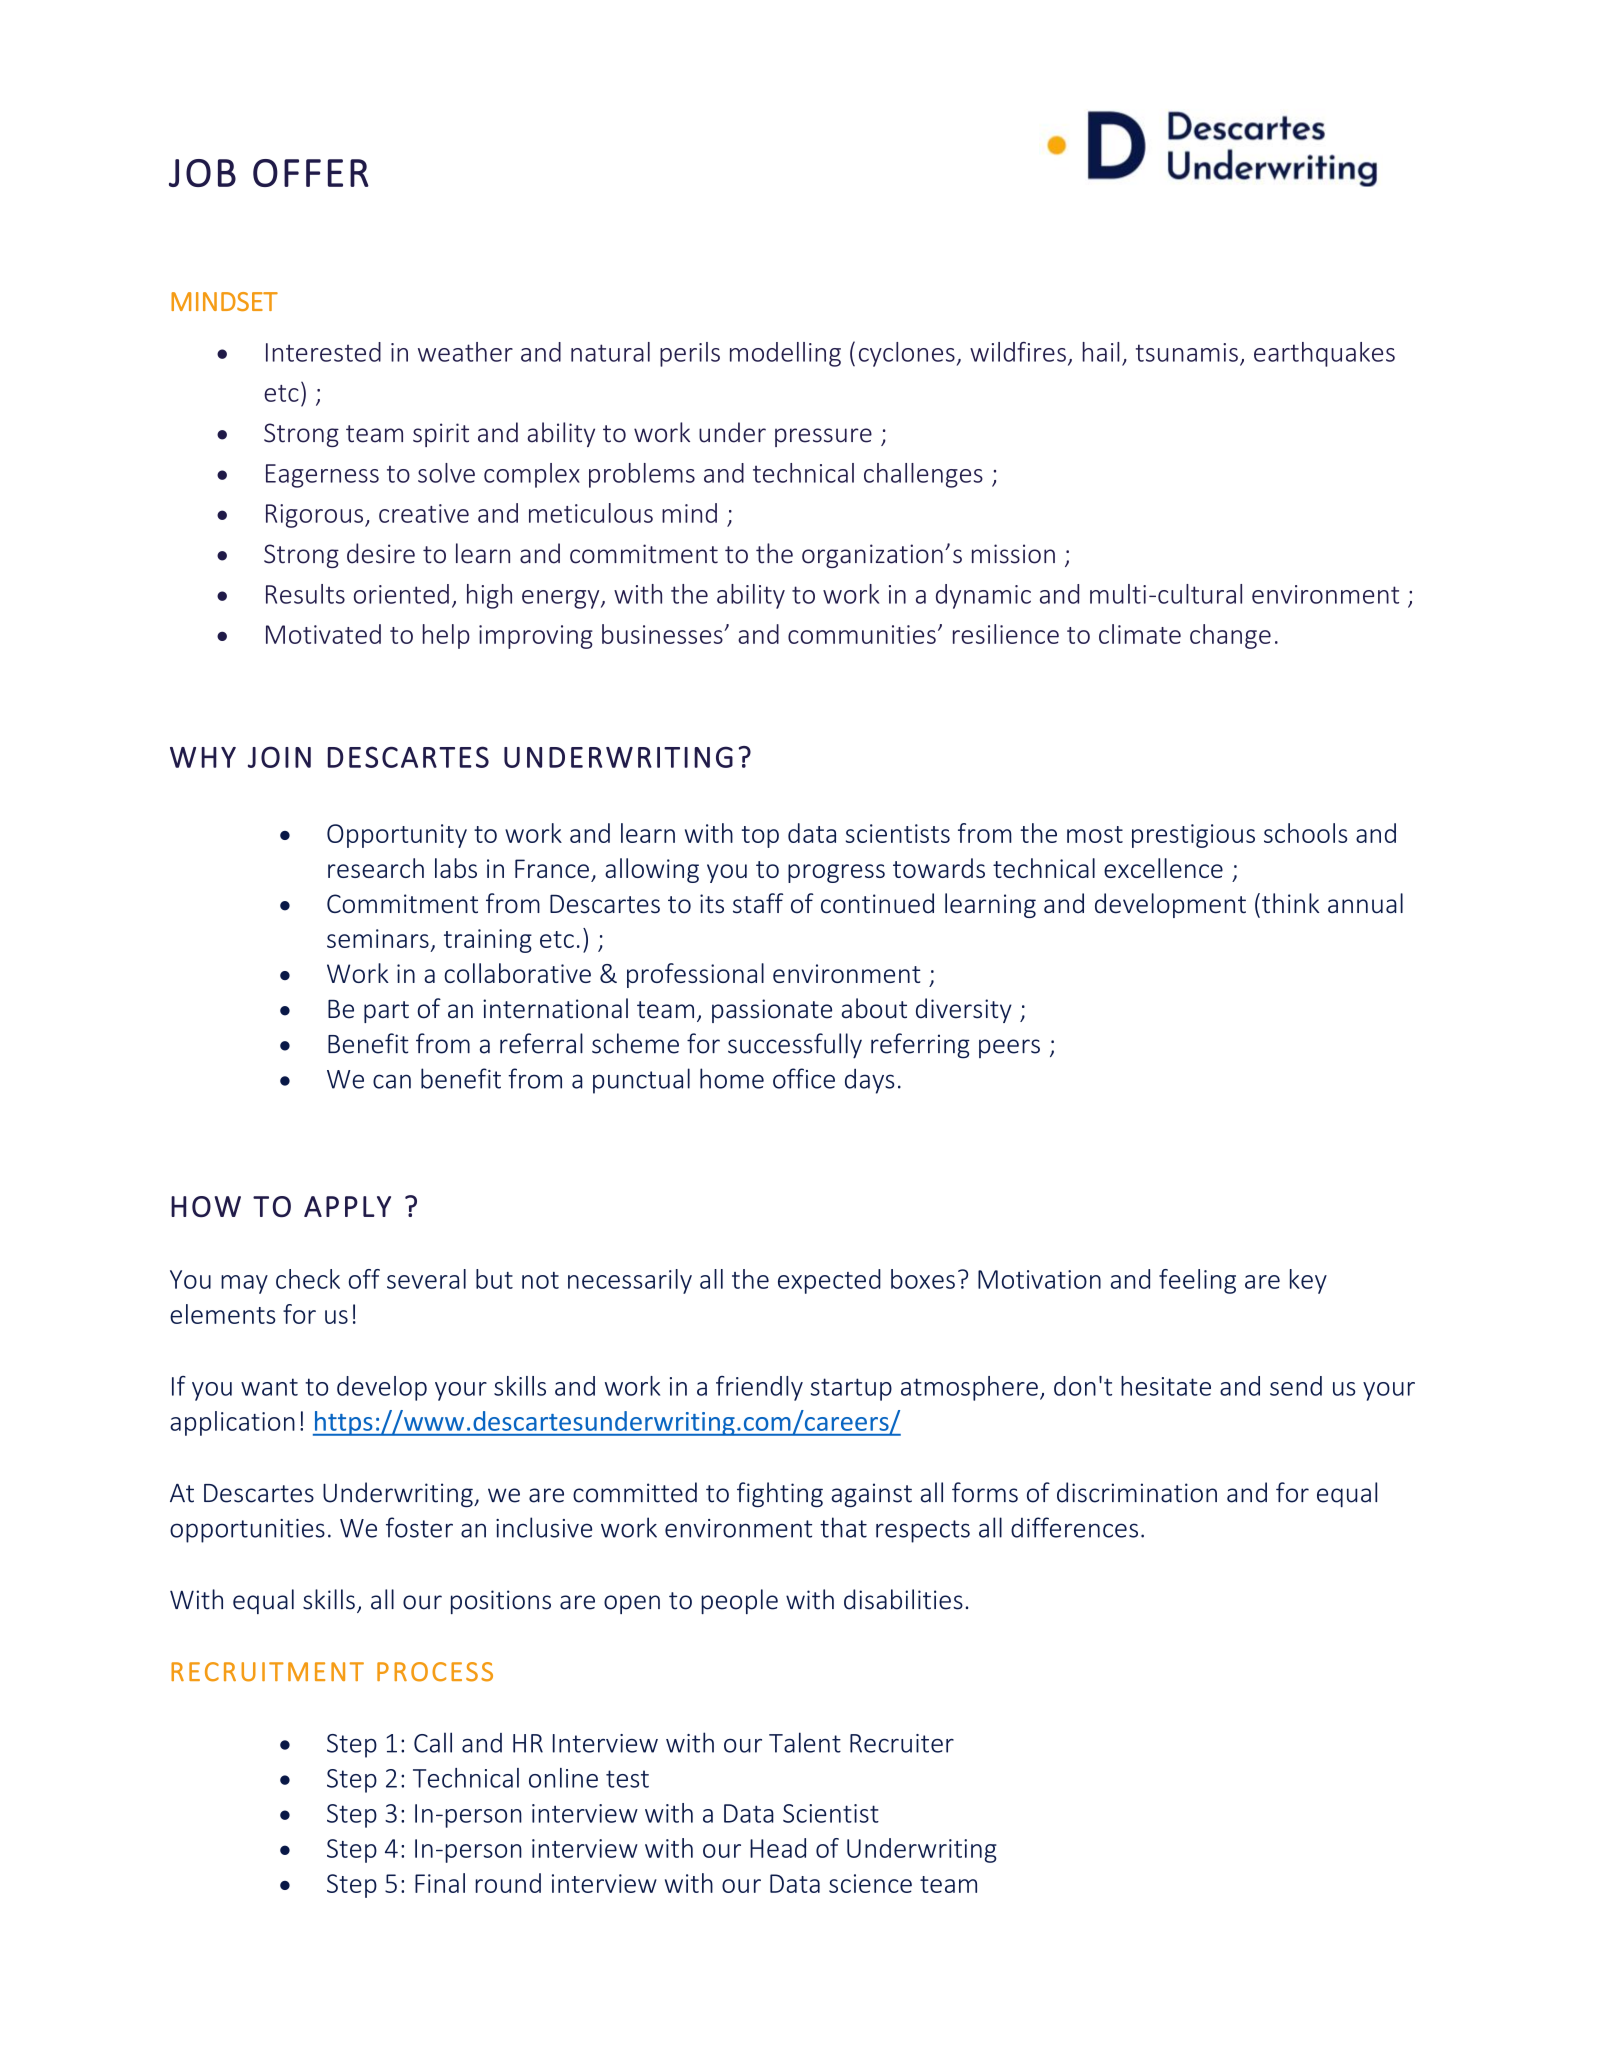 This screenshot has width=1598, height=2069. I want to click on change, so click(1230, 636).
